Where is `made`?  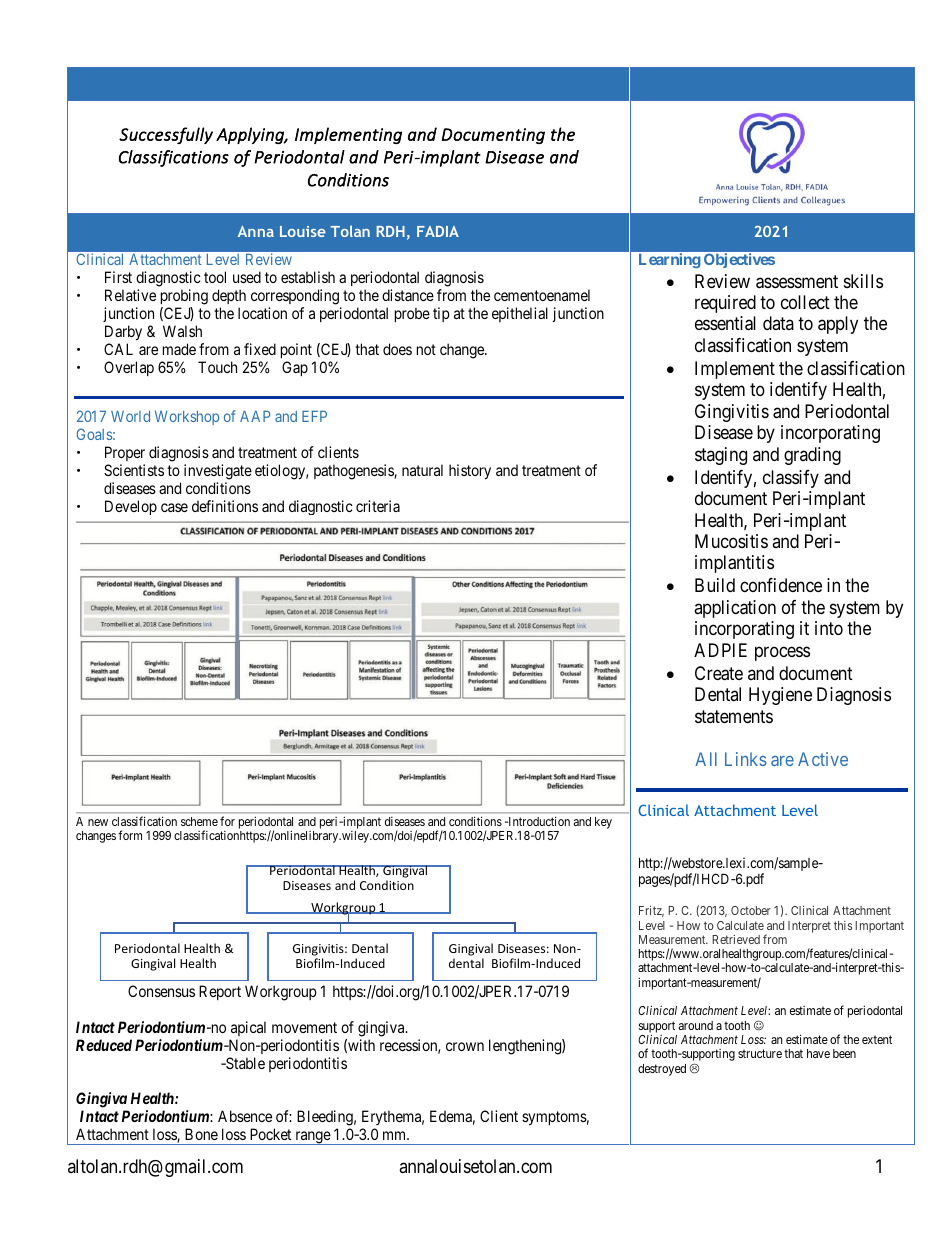 made is located at coordinates (179, 349).
